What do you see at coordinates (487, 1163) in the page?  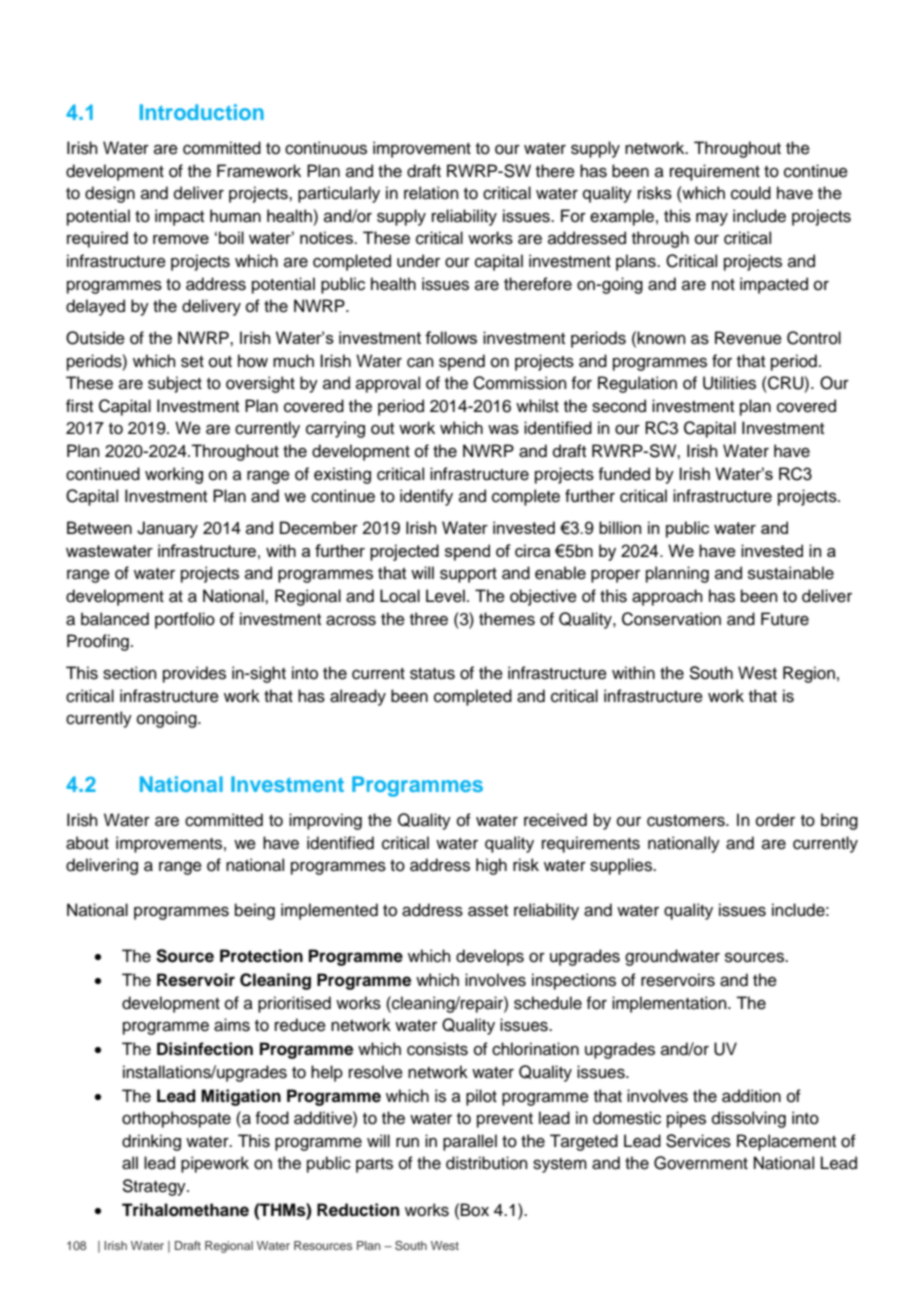 I see `distribution` at bounding box center [487, 1163].
